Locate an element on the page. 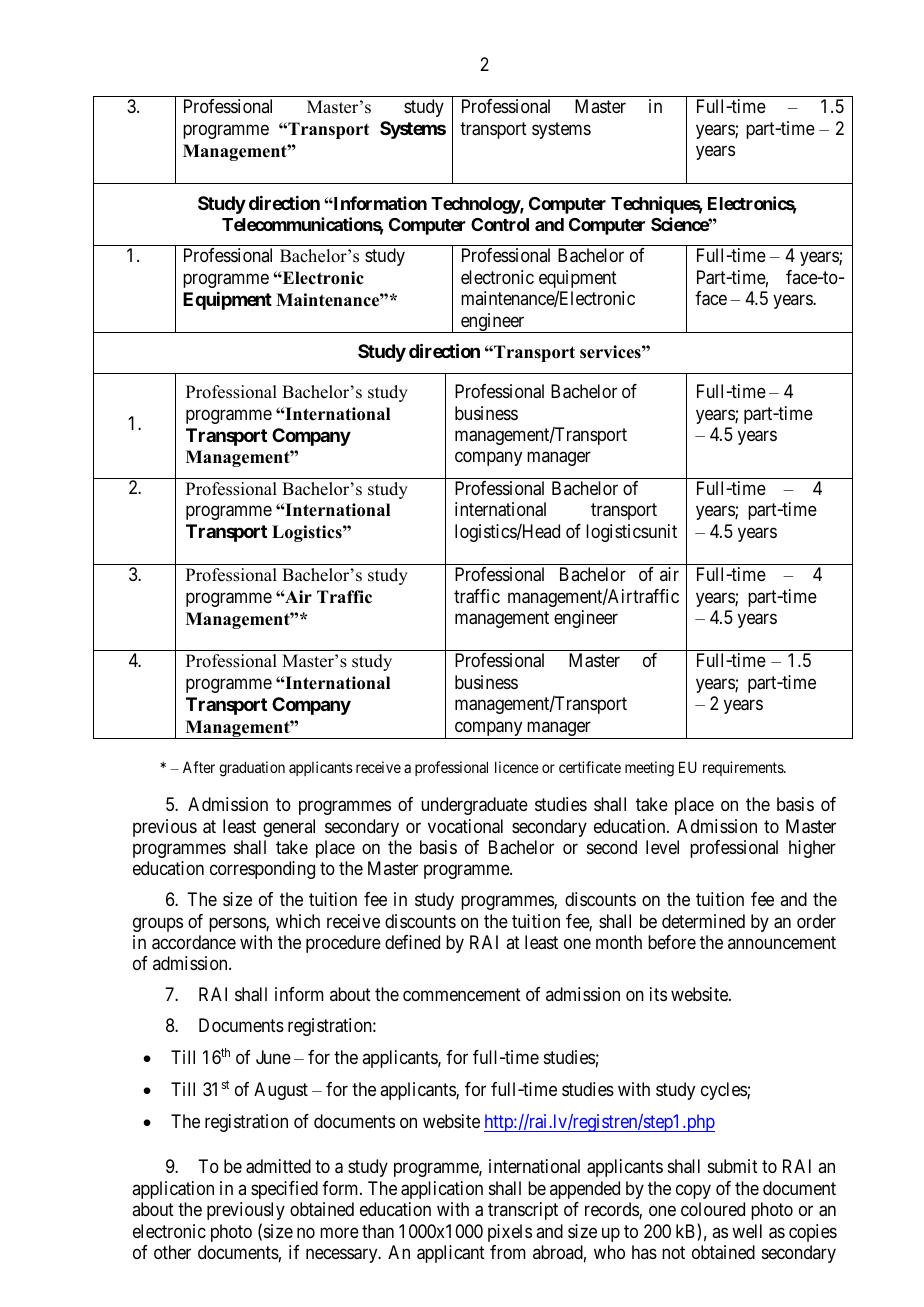 This document has width=924, height=1307. commencement is located at coordinates (462, 994).
